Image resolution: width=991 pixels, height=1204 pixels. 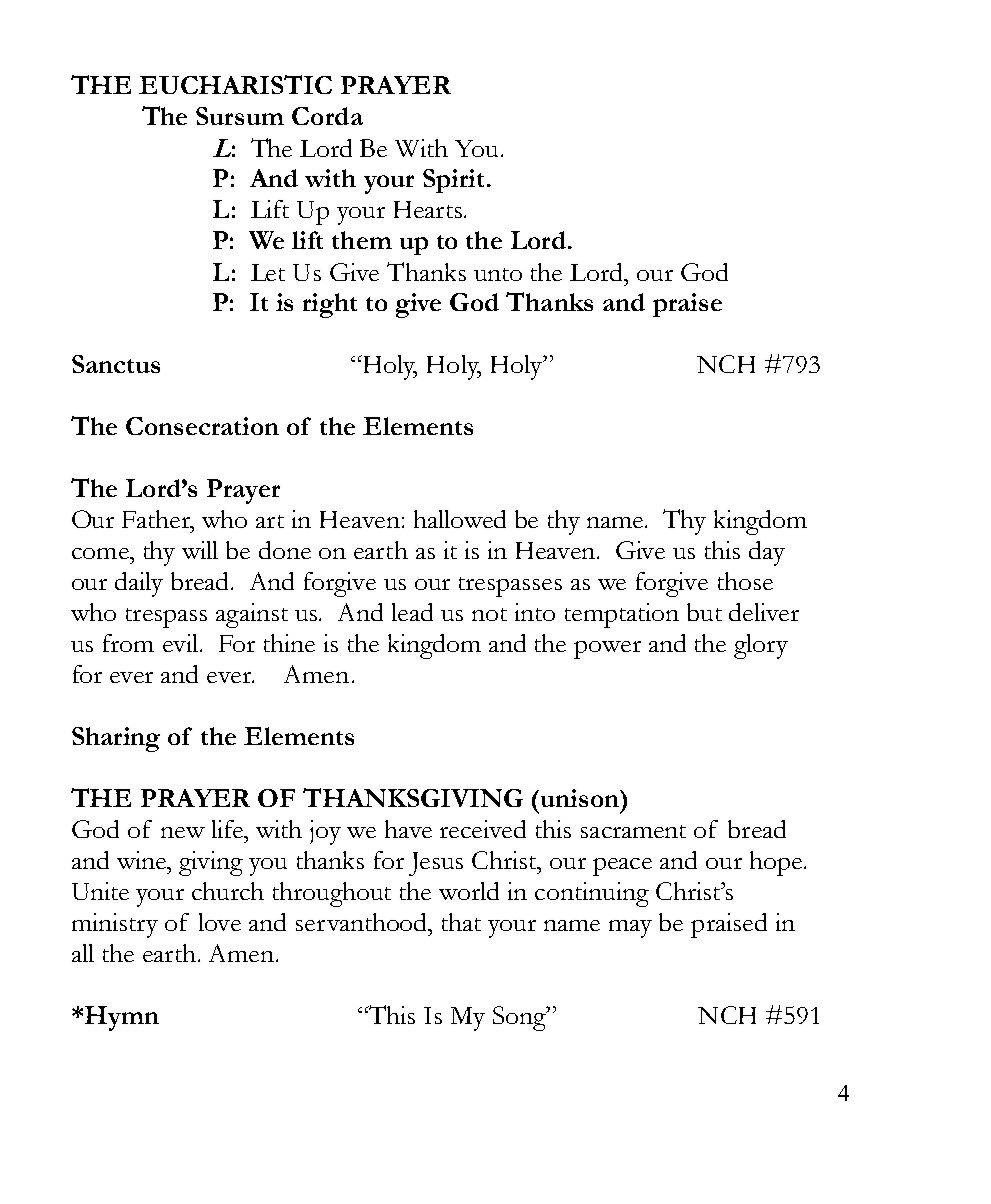 What do you see at coordinates (122, 1018) in the screenshot?
I see `Hymn` at bounding box center [122, 1018].
